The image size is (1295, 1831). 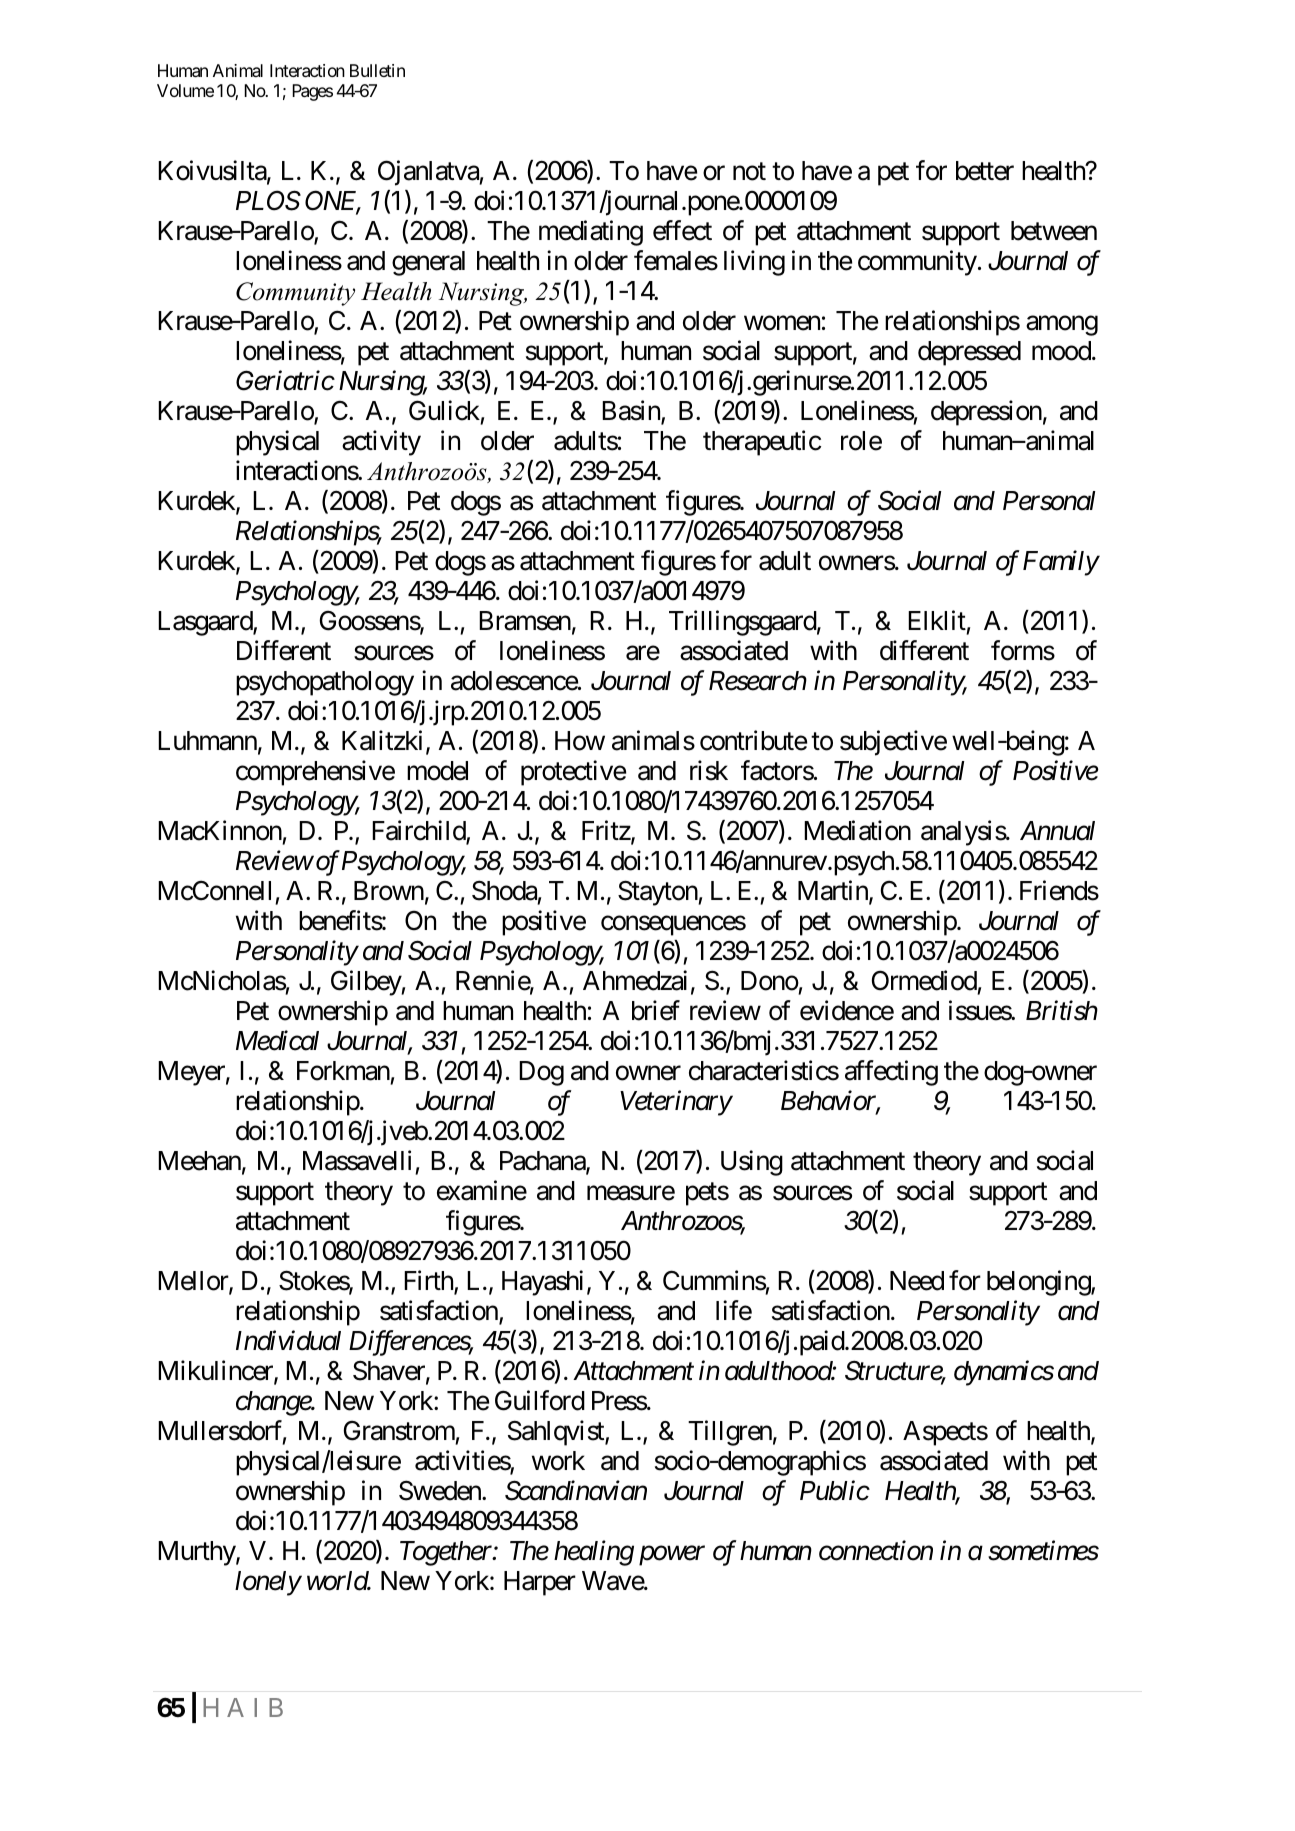 What do you see at coordinates (542, 1283) in the image?
I see `Hayashi` at bounding box center [542, 1283].
